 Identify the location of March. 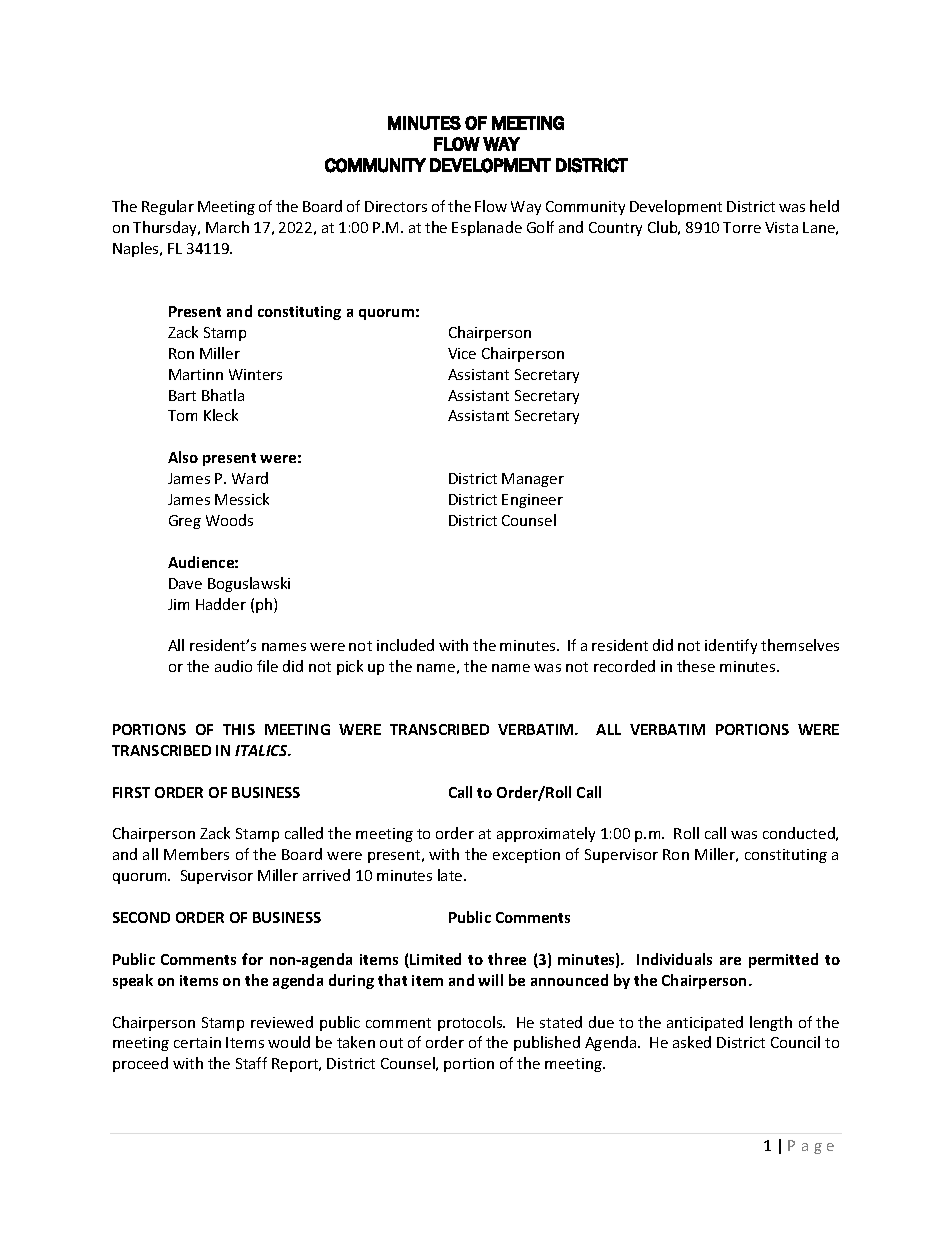
(227, 227).
